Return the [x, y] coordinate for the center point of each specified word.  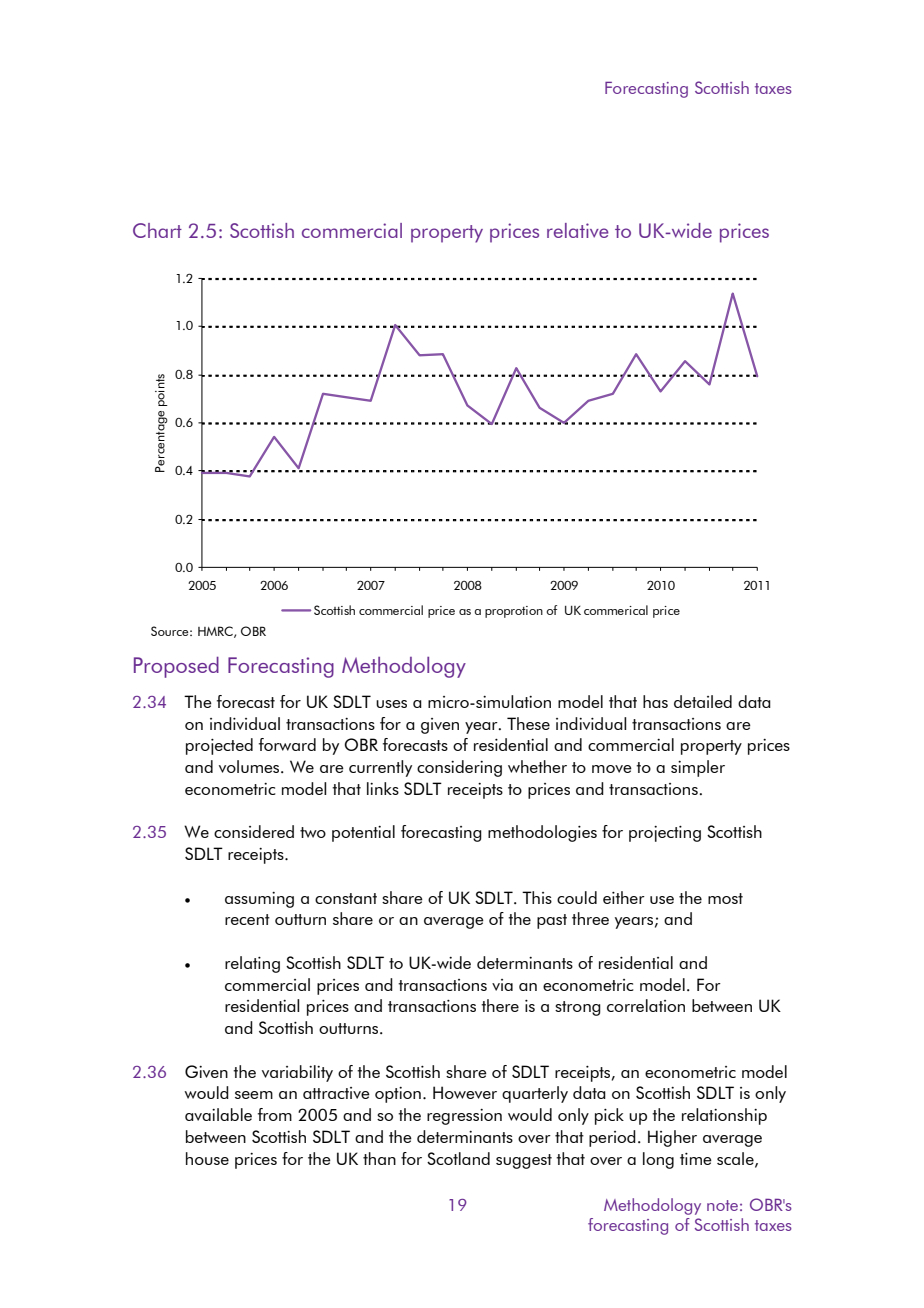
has [655, 701]
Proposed [176, 667]
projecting [665, 834]
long [658, 1160]
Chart [157, 230]
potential [363, 833]
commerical [616, 610]
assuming [259, 900]
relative [578, 230]
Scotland [458, 1158]
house [207, 1158]
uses [391, 704]
